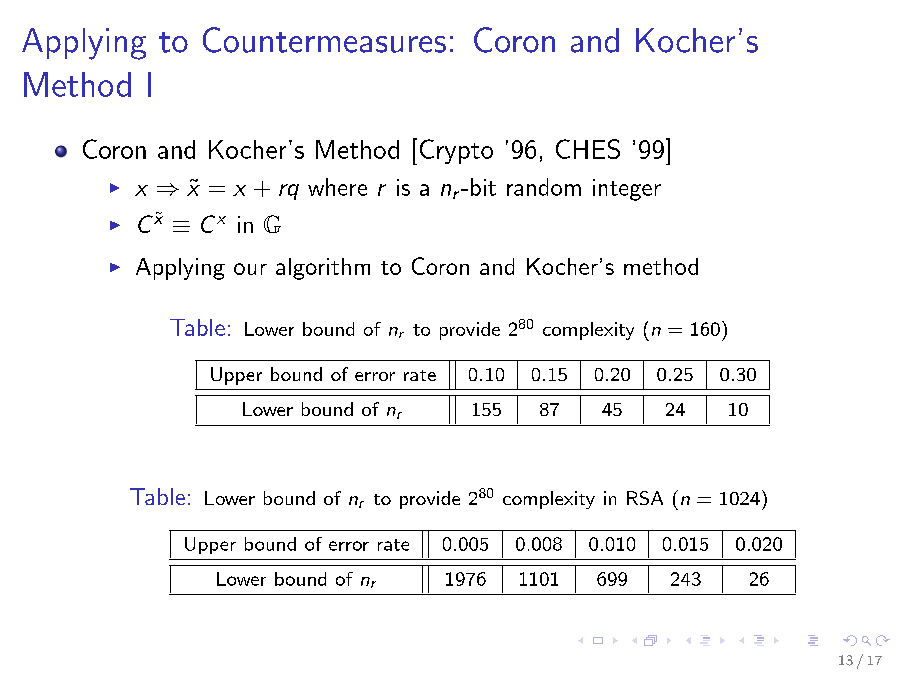 This image has height=674, width=898. What do you see at coordinates (588, 149) in the image?
I see `CHES` at bounding box center [588, 149].
